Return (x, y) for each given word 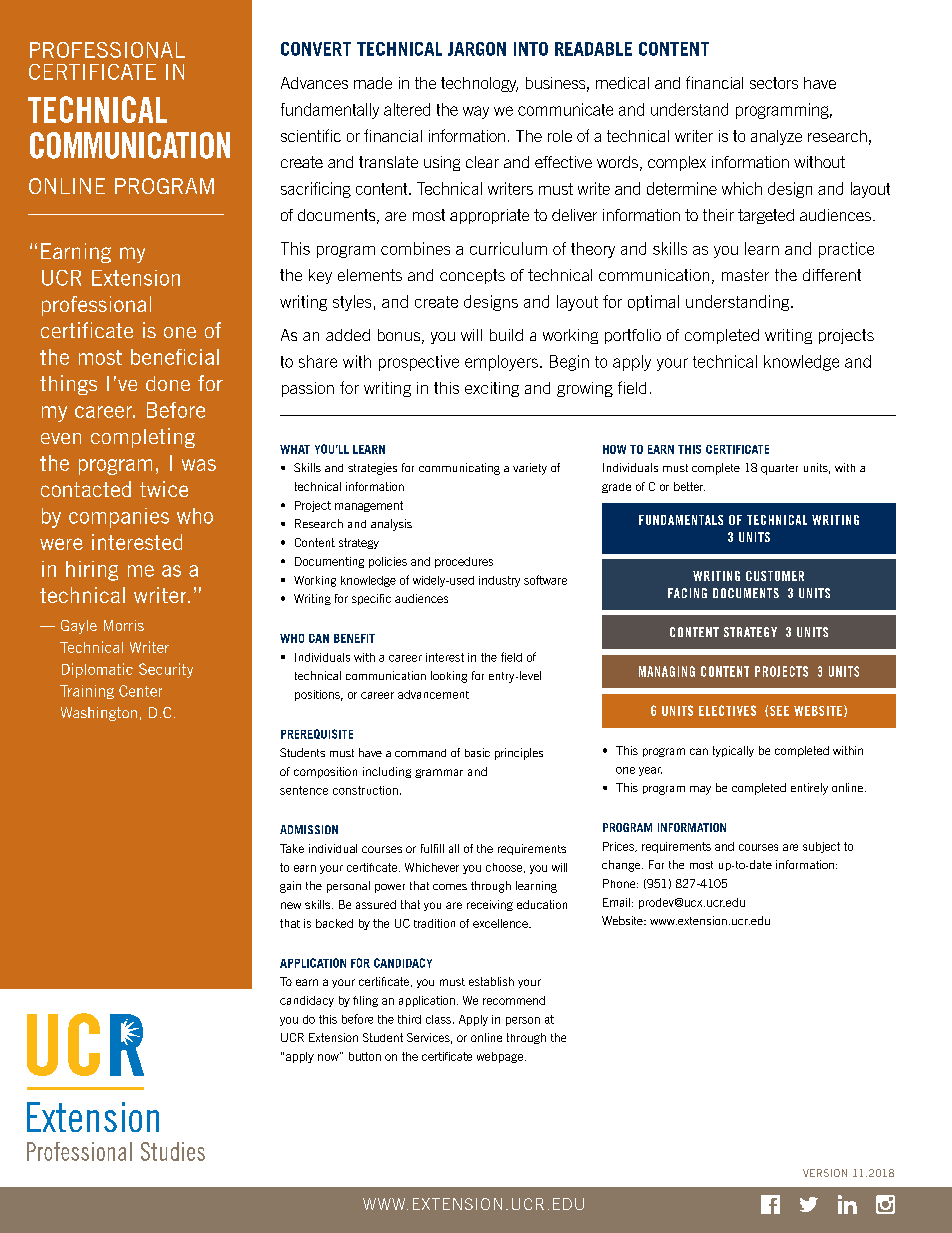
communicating (459, 469)
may (700, 790)
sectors (774, 83)
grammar (439, 773)
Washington (99, 714)
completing (143, 438)
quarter (779, 469)
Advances (314, 83)
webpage (500, 1057)
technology (479, 84)
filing (365, 1001)
